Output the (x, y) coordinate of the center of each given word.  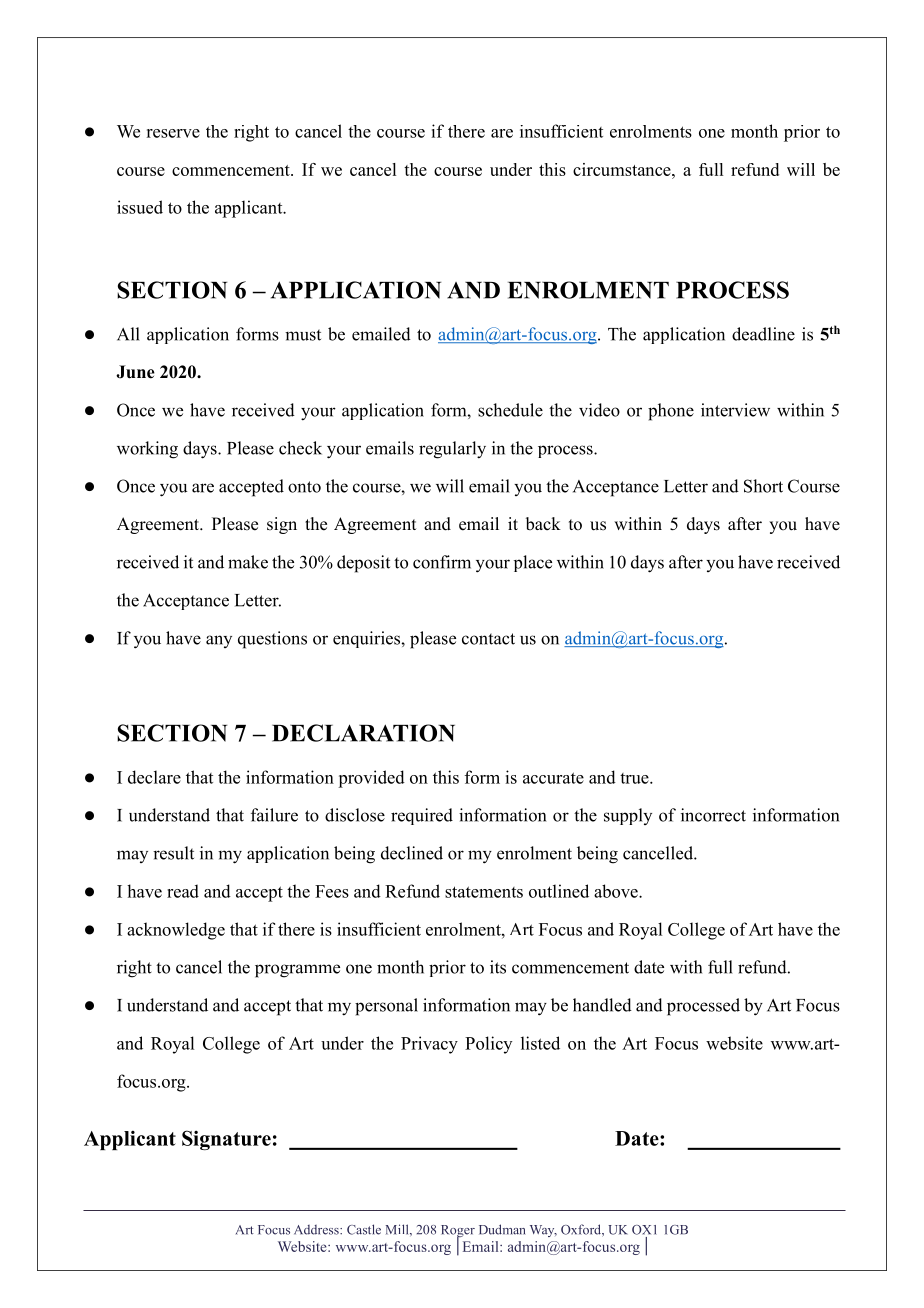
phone (671, 412)
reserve (173, 133)
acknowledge (176, 931)
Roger (458, 1232)
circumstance (623, 169)
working (147, 450)
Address (317, 1230)
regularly (452, 450)
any (219, 641)
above (617, 891)
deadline (763, 334)
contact (488, 639)
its (498, 967)
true (635, 778)
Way (543, 1231)
